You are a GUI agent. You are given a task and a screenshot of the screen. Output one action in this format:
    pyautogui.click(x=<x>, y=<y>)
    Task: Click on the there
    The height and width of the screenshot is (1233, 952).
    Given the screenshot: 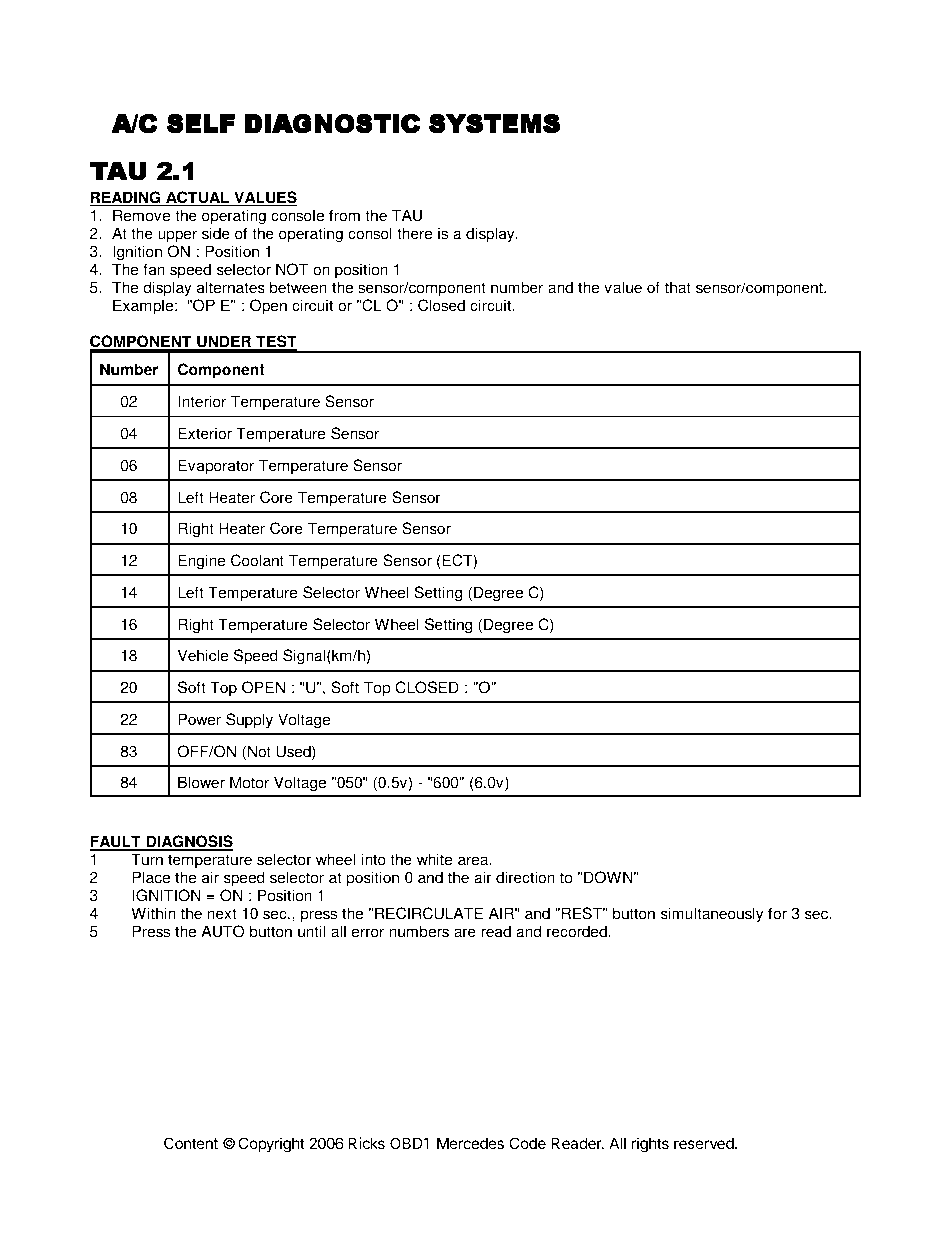 What is the action you would take?
    pyautogui.click(x=415, y=233)
